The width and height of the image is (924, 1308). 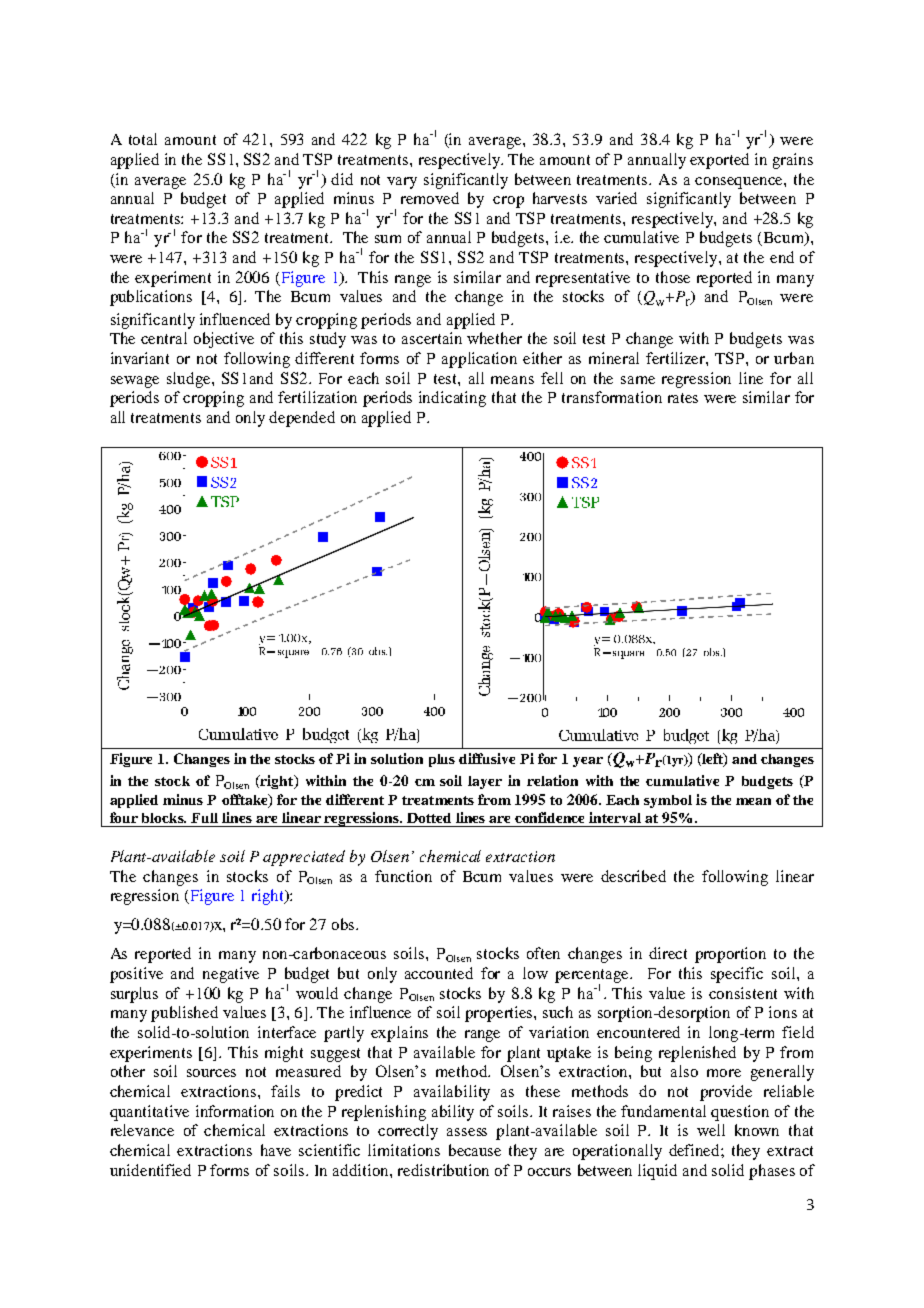 I want to click on information, so click(x=235, y=1111).
